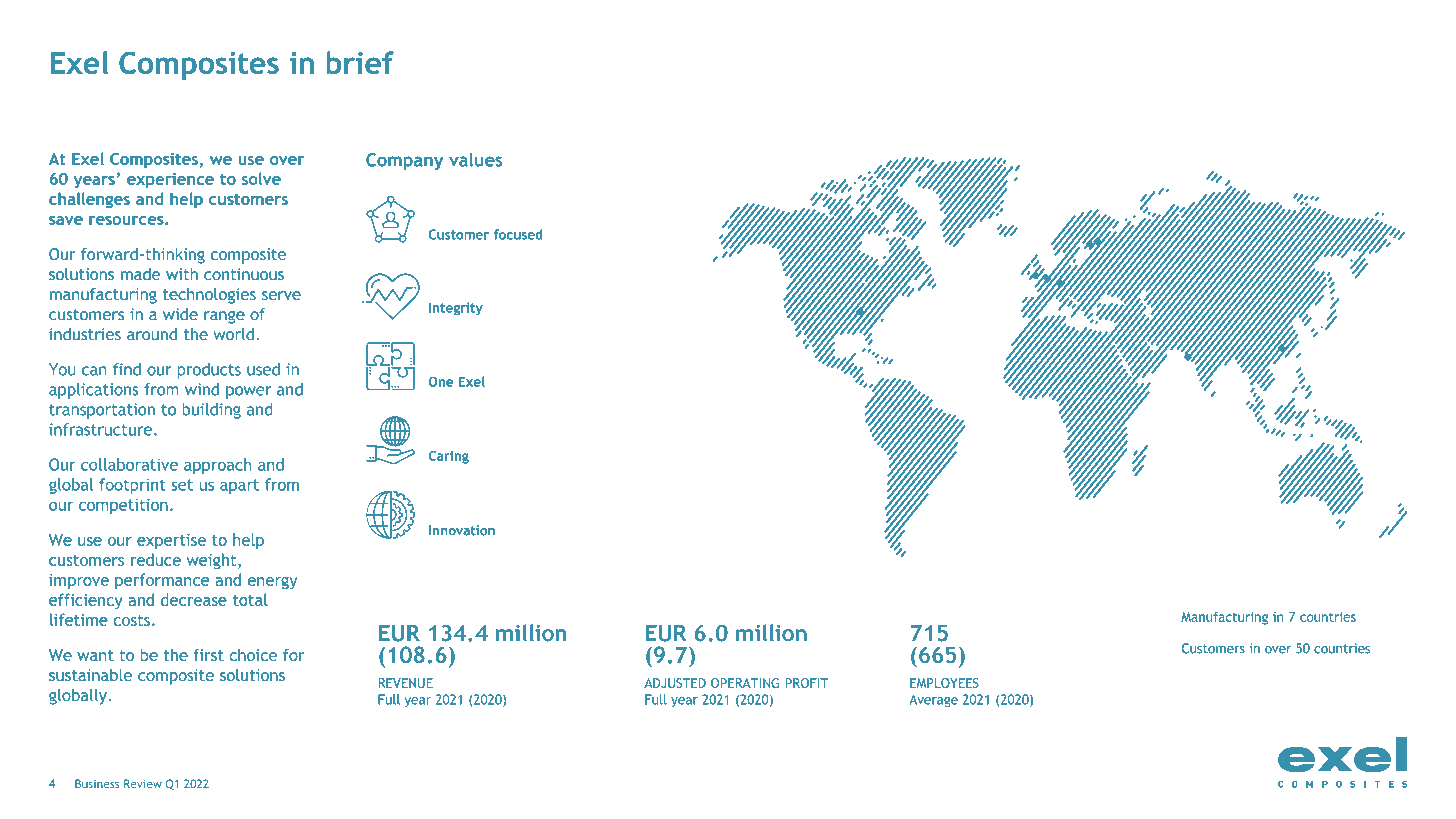  Describe the element at coordinates (807, 683) in the screenshot. I see `PROFIT` at that location.
